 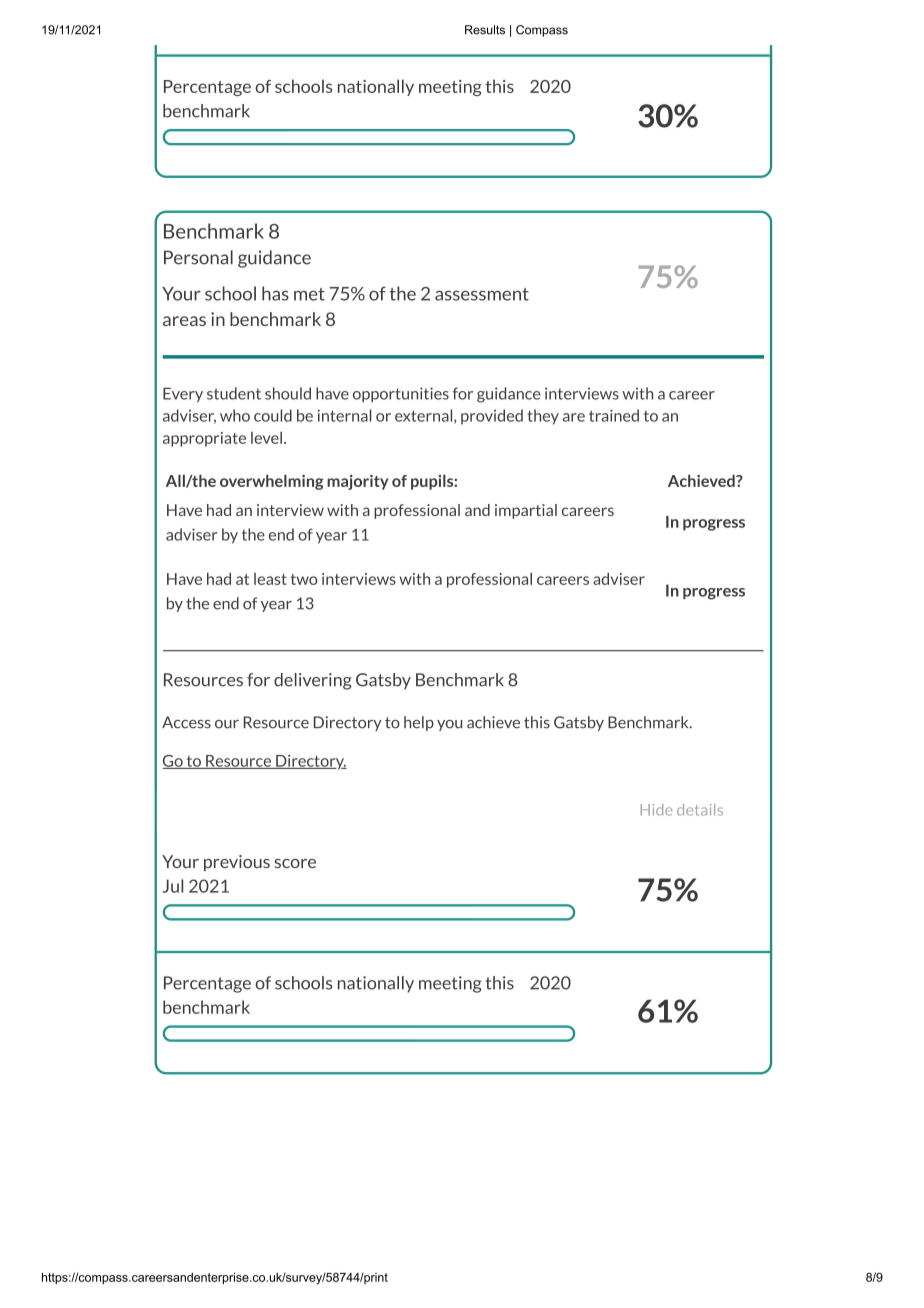 I want to click on help, so click(x=419, y=723).
